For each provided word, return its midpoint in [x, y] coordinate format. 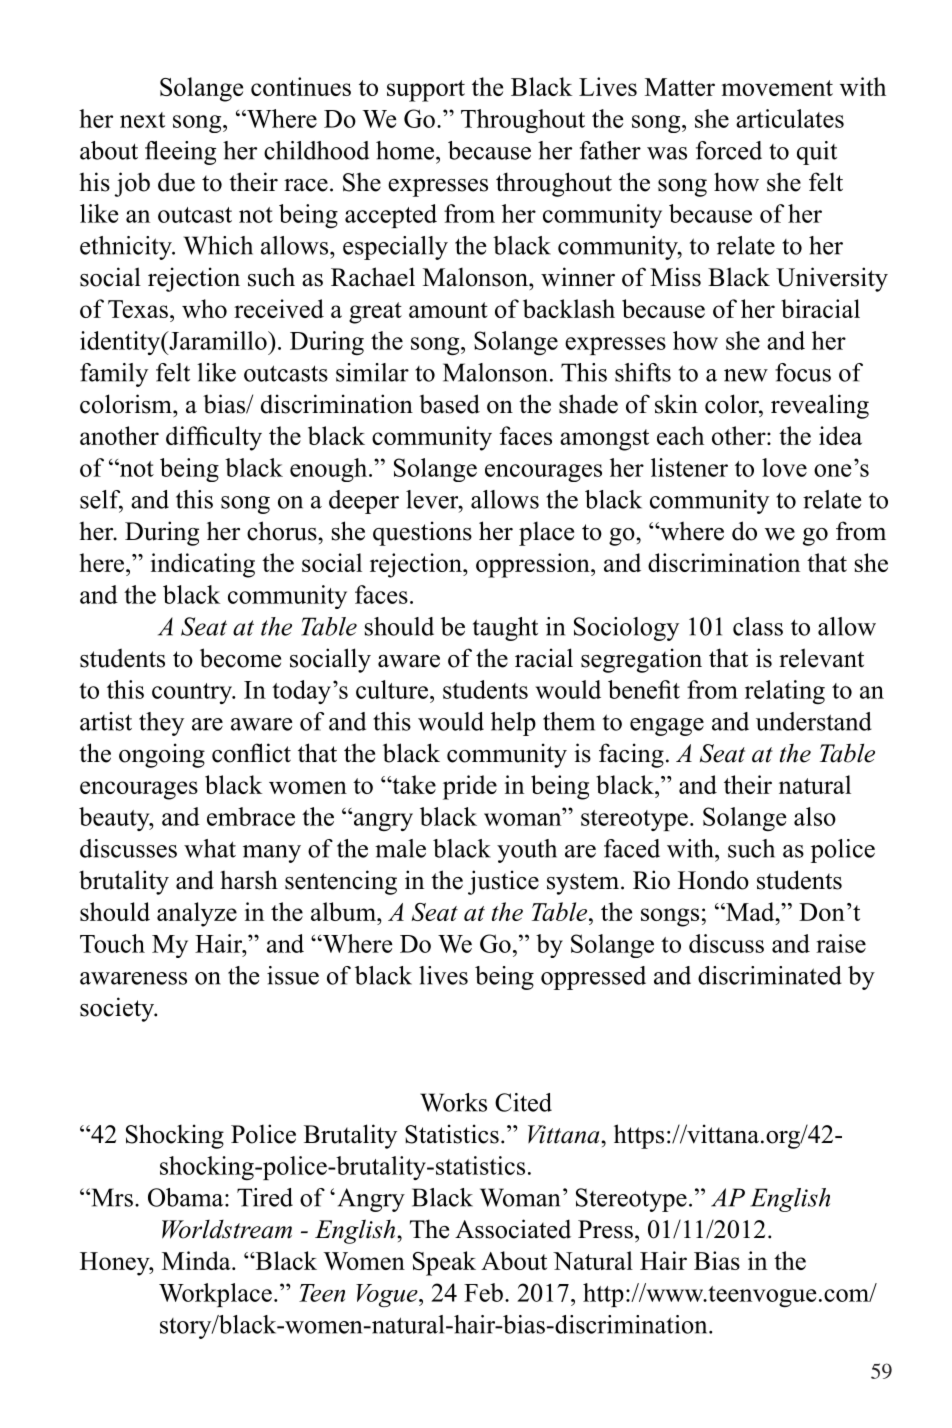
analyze [197, 914]
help [513, 724]
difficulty [214, 438]
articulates [790, 118]
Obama [187, 1197]
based [449, 404]
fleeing [180, 153]
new [746, 375]
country [193, 693]
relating [785, 692]
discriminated [770, 975]
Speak [444, 1263]
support [426, 91]
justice [503, 882]
